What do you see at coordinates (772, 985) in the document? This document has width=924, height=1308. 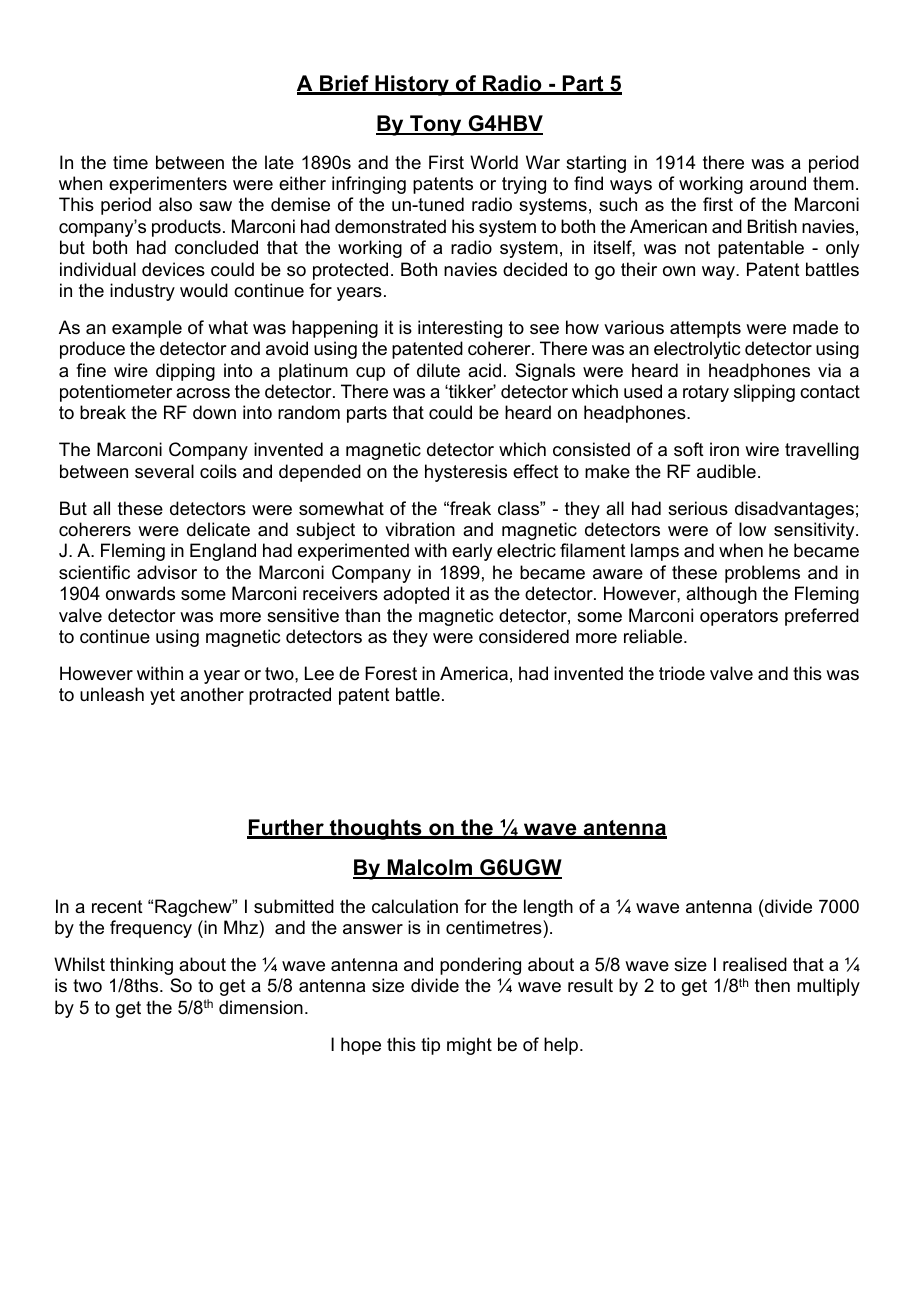 I see `then` at bounding box center [772, 985].
